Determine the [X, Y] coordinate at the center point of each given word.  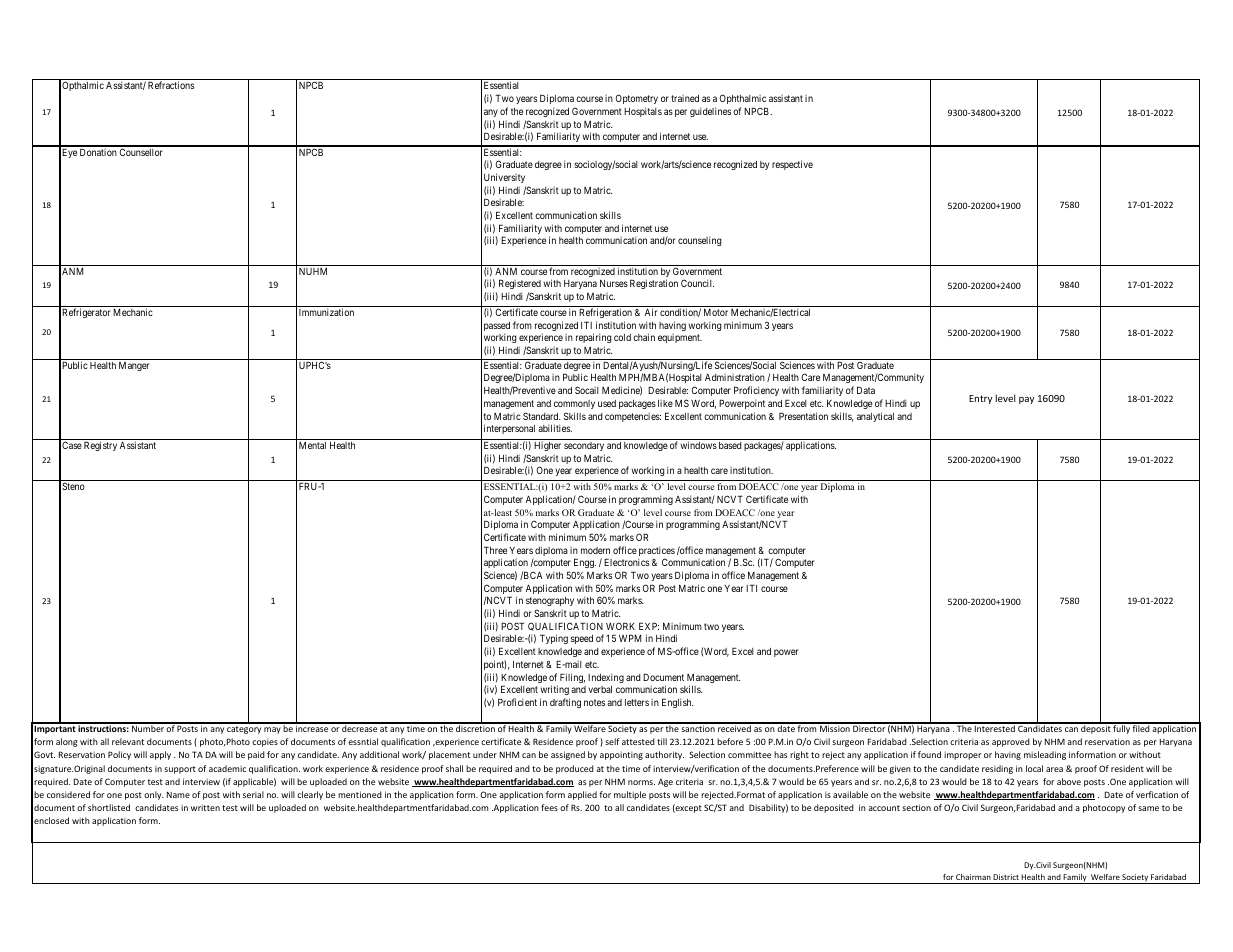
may [272, 730]
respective [792, 165]
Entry [980, 399]
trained [685, 98]
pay [1026, 400]
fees [549, 807]
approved [1011, 742]
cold [622, 337]
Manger [134, 366]
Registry [100, 446]
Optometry [636, 99]
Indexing [606, 678]
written [205, 807]
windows [698, 445]
